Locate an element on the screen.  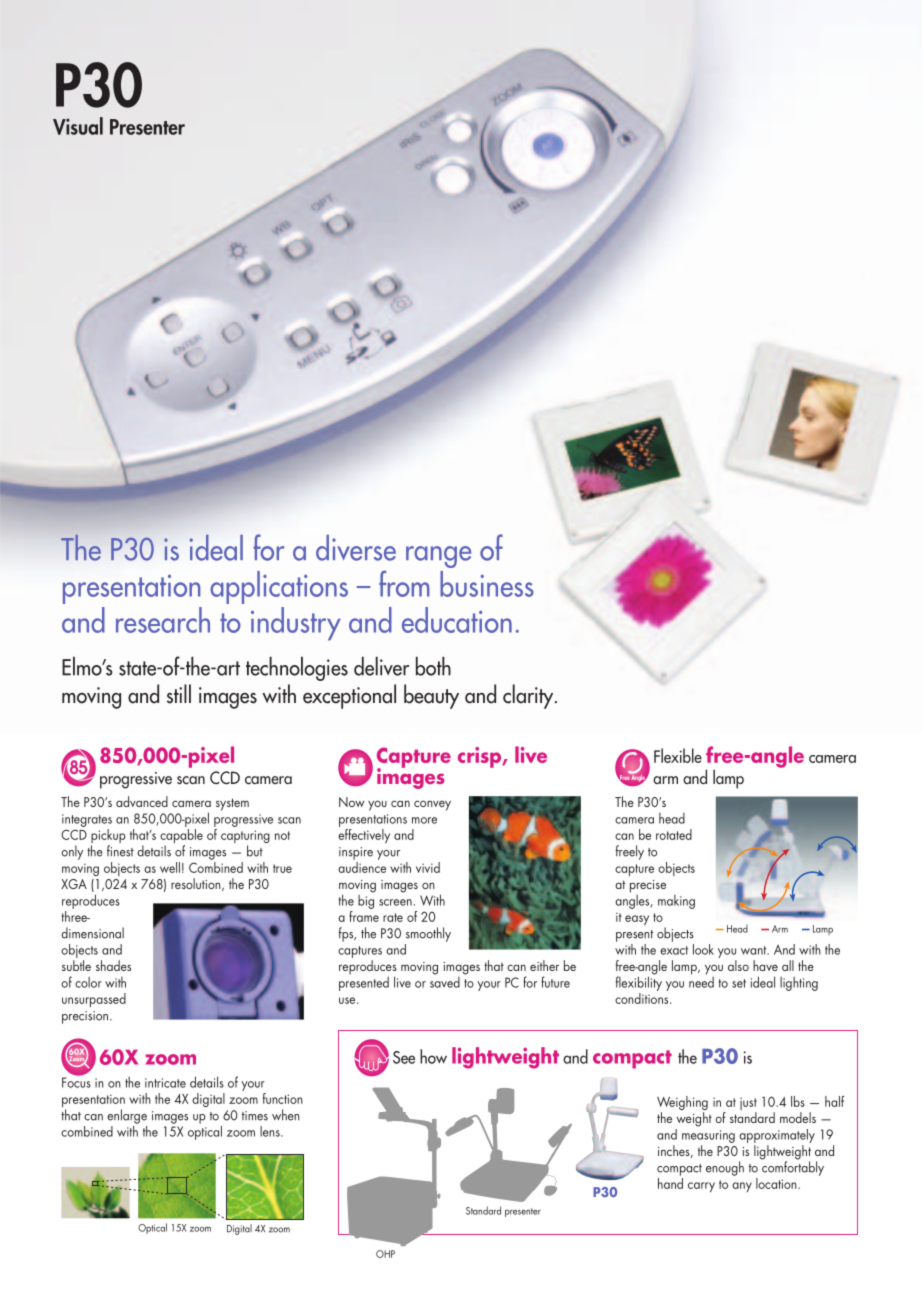
education is located at coordinates (457, 620).
